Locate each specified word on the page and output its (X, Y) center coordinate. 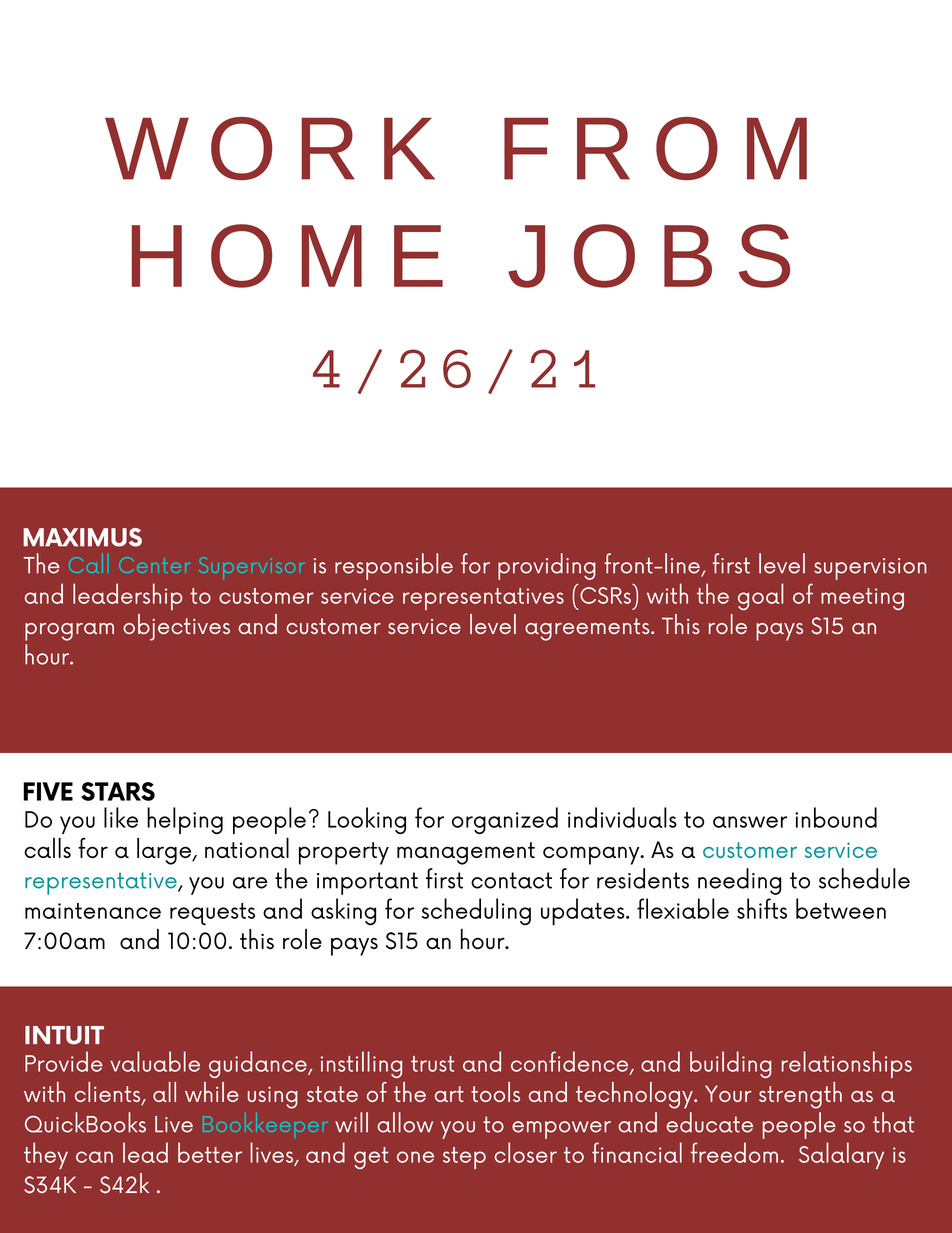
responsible (394, 566)
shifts (762, 908)
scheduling (476, 912)
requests (212, 914)
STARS (118, 791)
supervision (870, 569)
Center (154, 565)
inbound (836, 817)
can (94, 1157)
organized (505, 820)
